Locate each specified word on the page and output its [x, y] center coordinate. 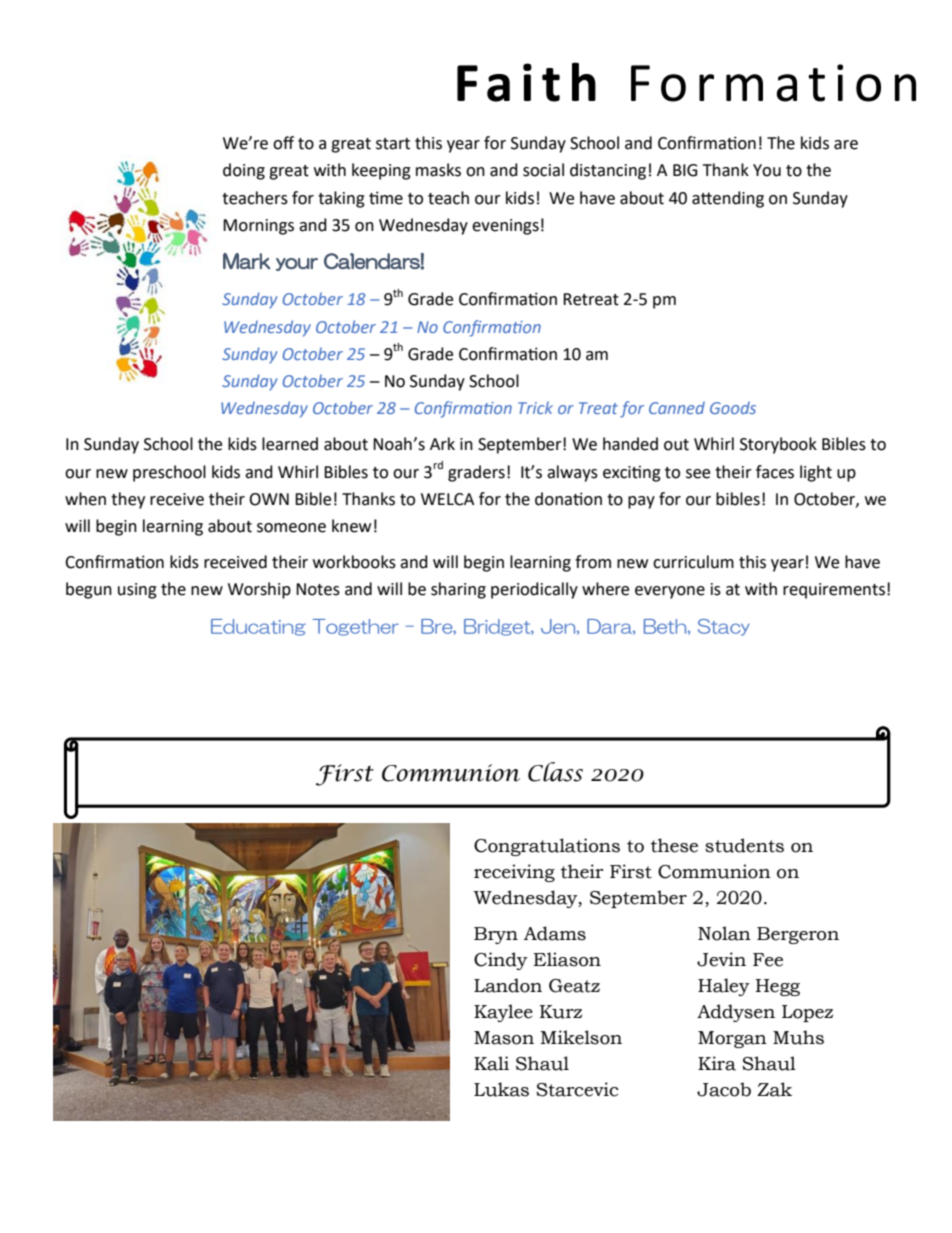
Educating [258, 627]
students [744, 845]
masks [438, 170]
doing [244, 171]
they [128, 500]
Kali [491, 1063]
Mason [504, 1038]
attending [728, 199]
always [572, 473]
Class [555, 772]
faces [775, 472]
